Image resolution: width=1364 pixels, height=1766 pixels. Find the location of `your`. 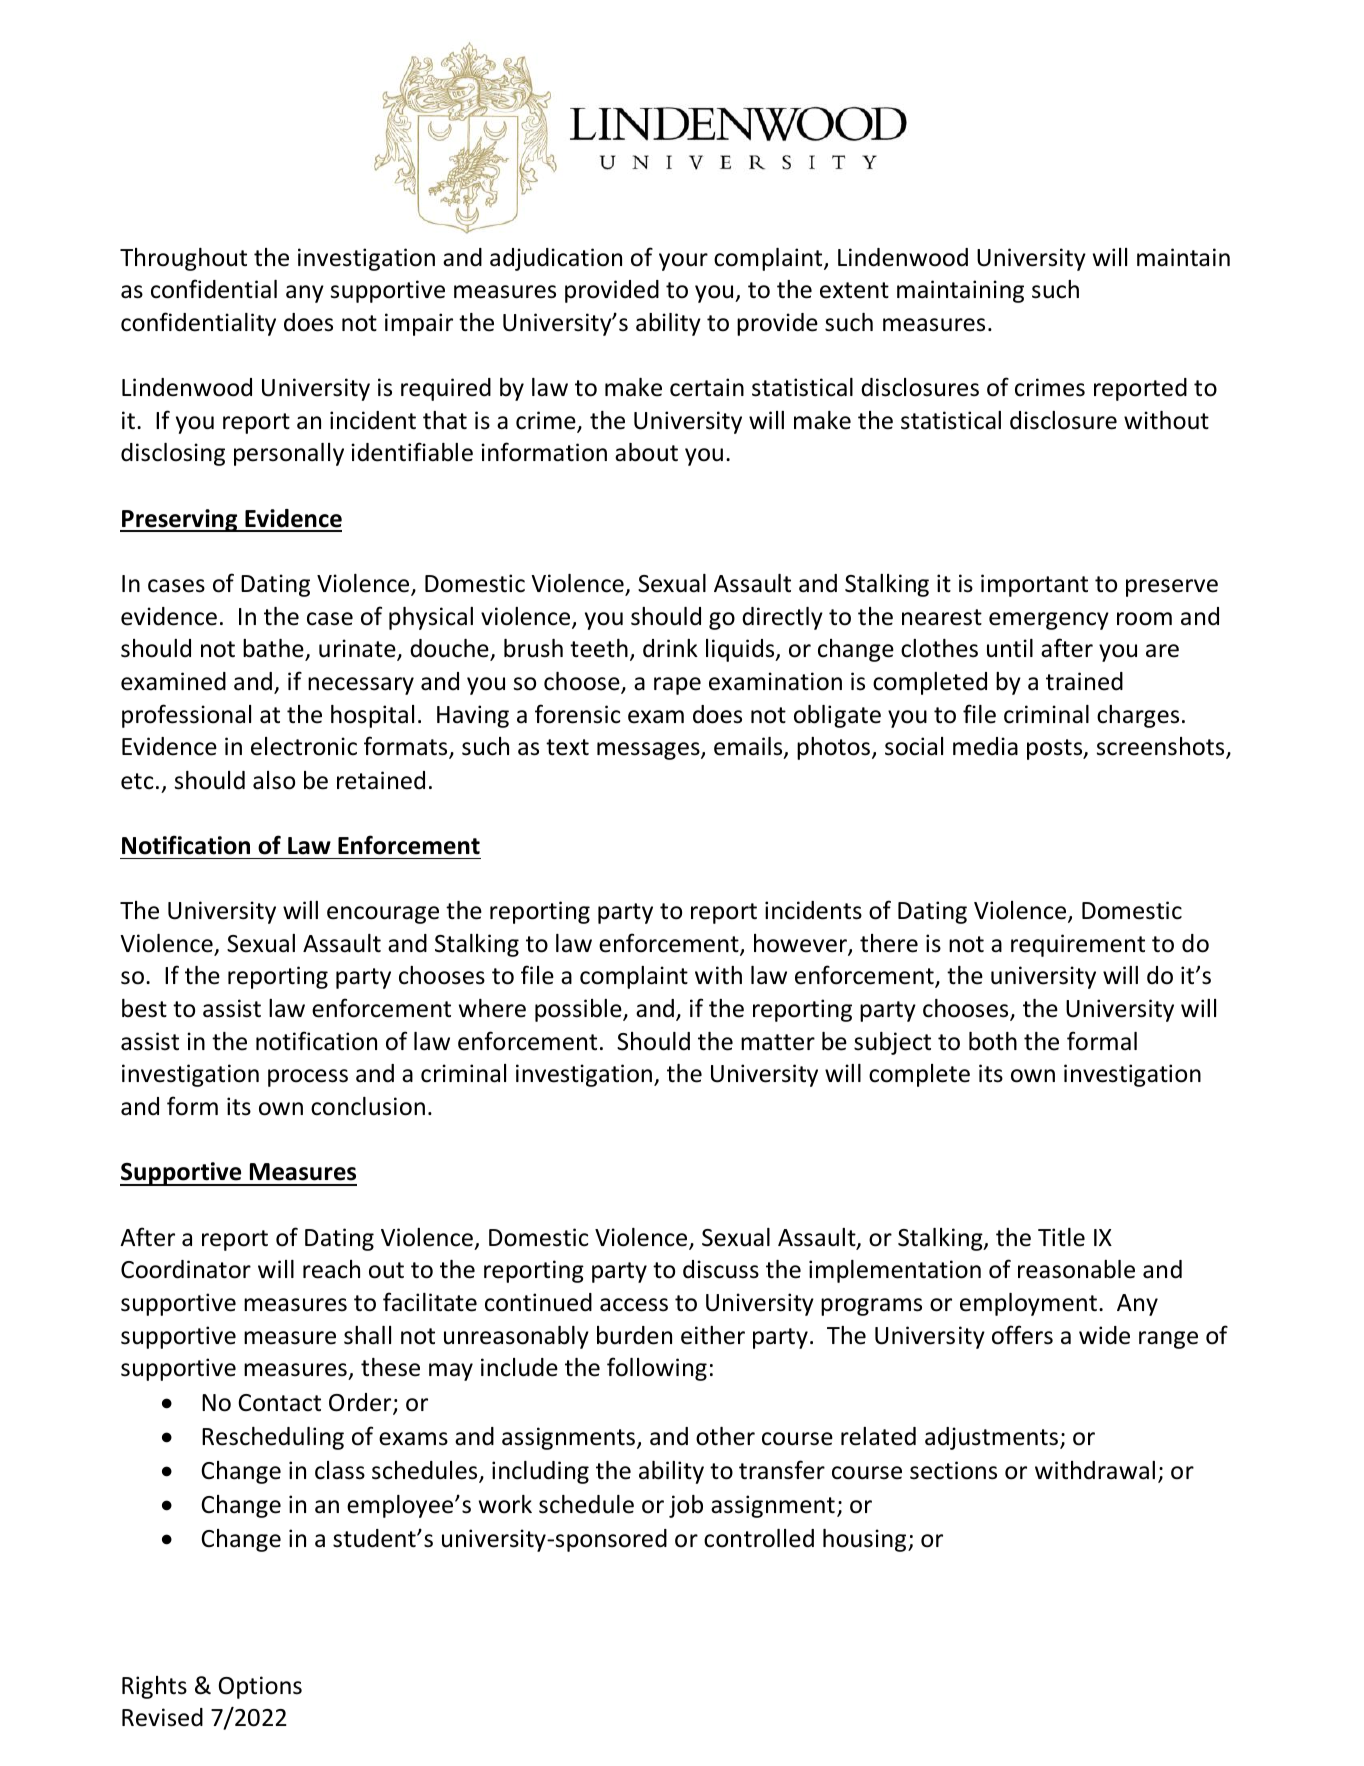

your is located at coordinates (683, 262).
